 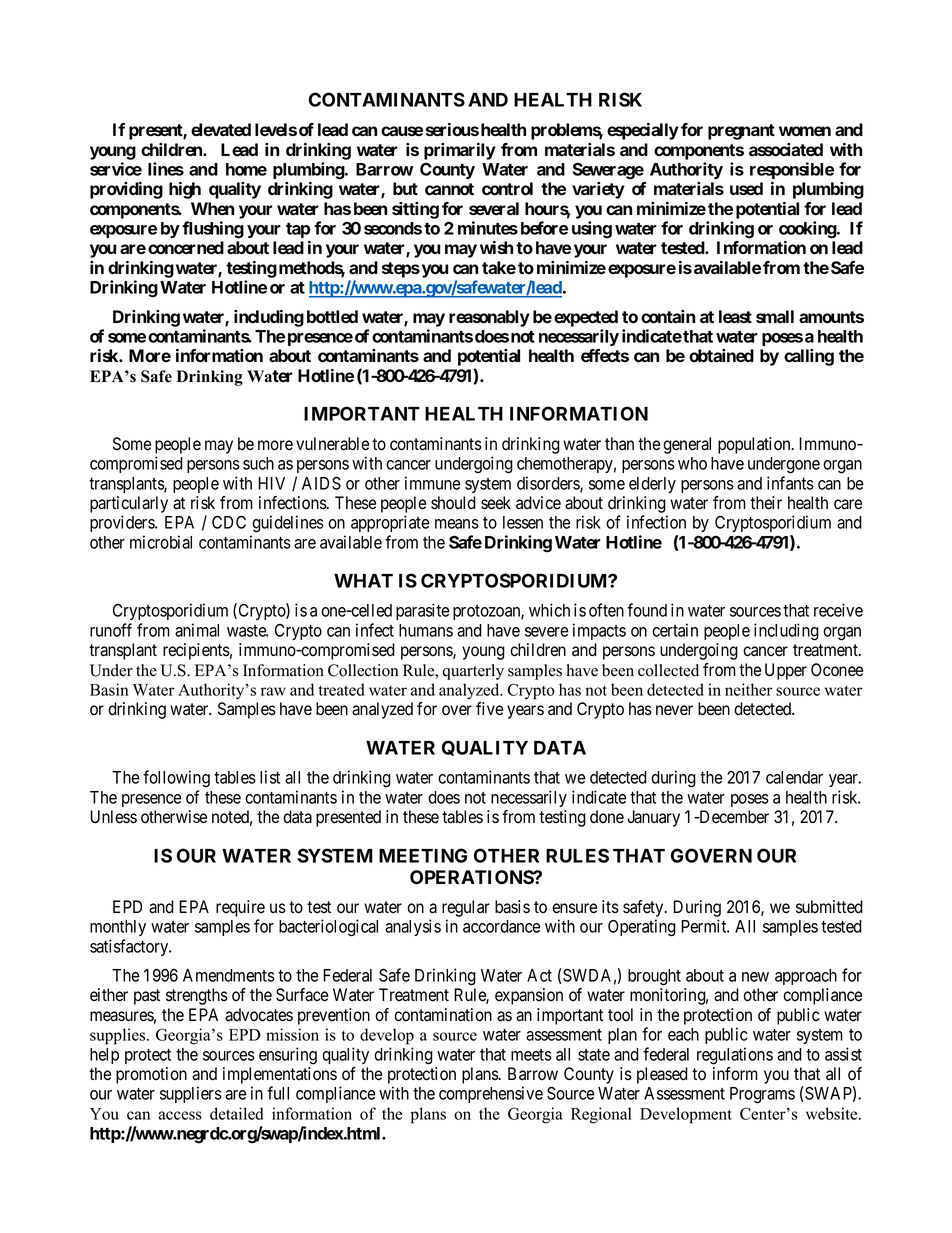 I want to click on submitted, so click(x=829, y=907).
